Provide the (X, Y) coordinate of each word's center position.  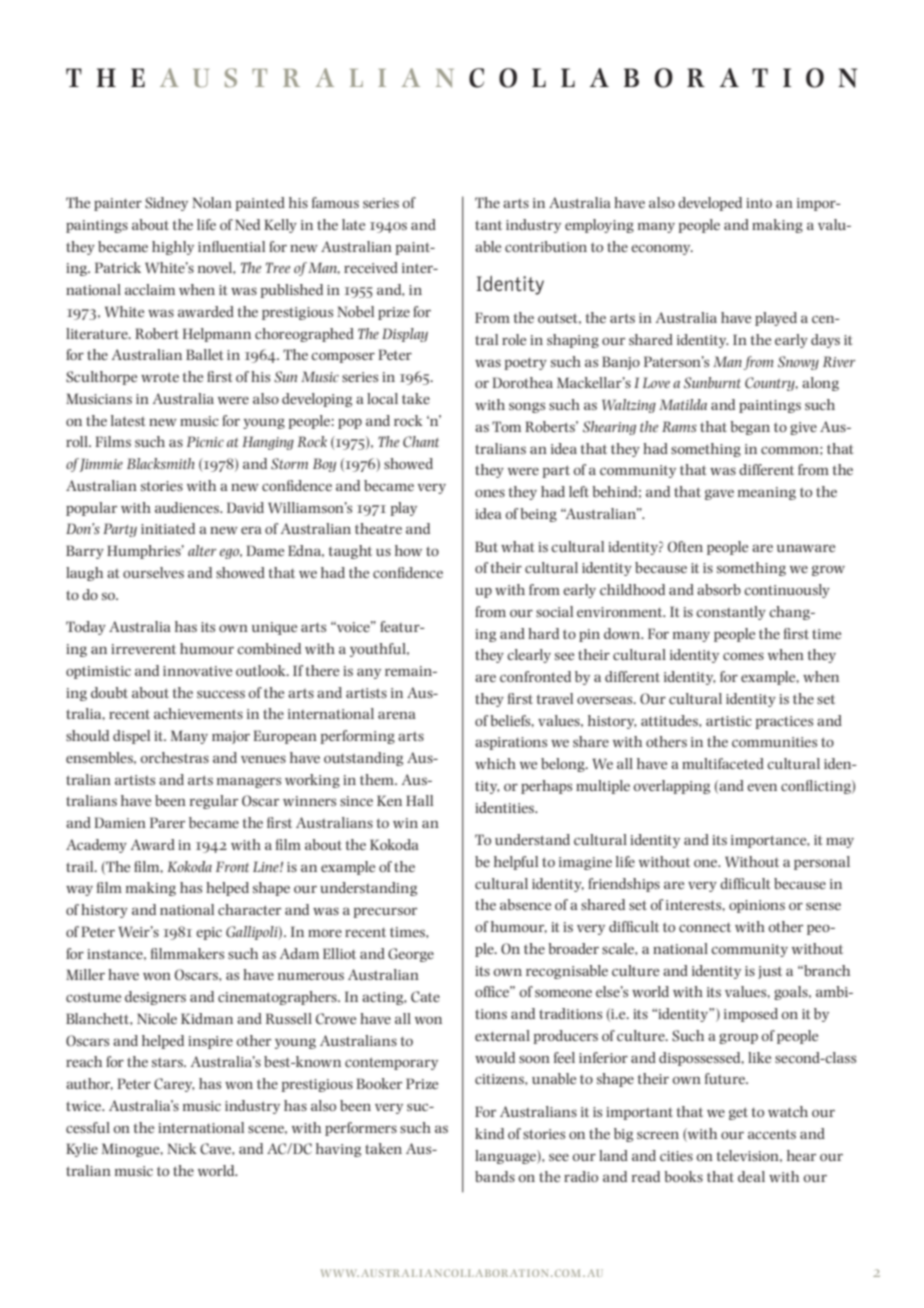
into (759, 203)
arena (397, 715)
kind (489, 1133)
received (371, 267)
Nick (182, 1148)
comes (743, 656)
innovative (197, 671)
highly (173, 248)
